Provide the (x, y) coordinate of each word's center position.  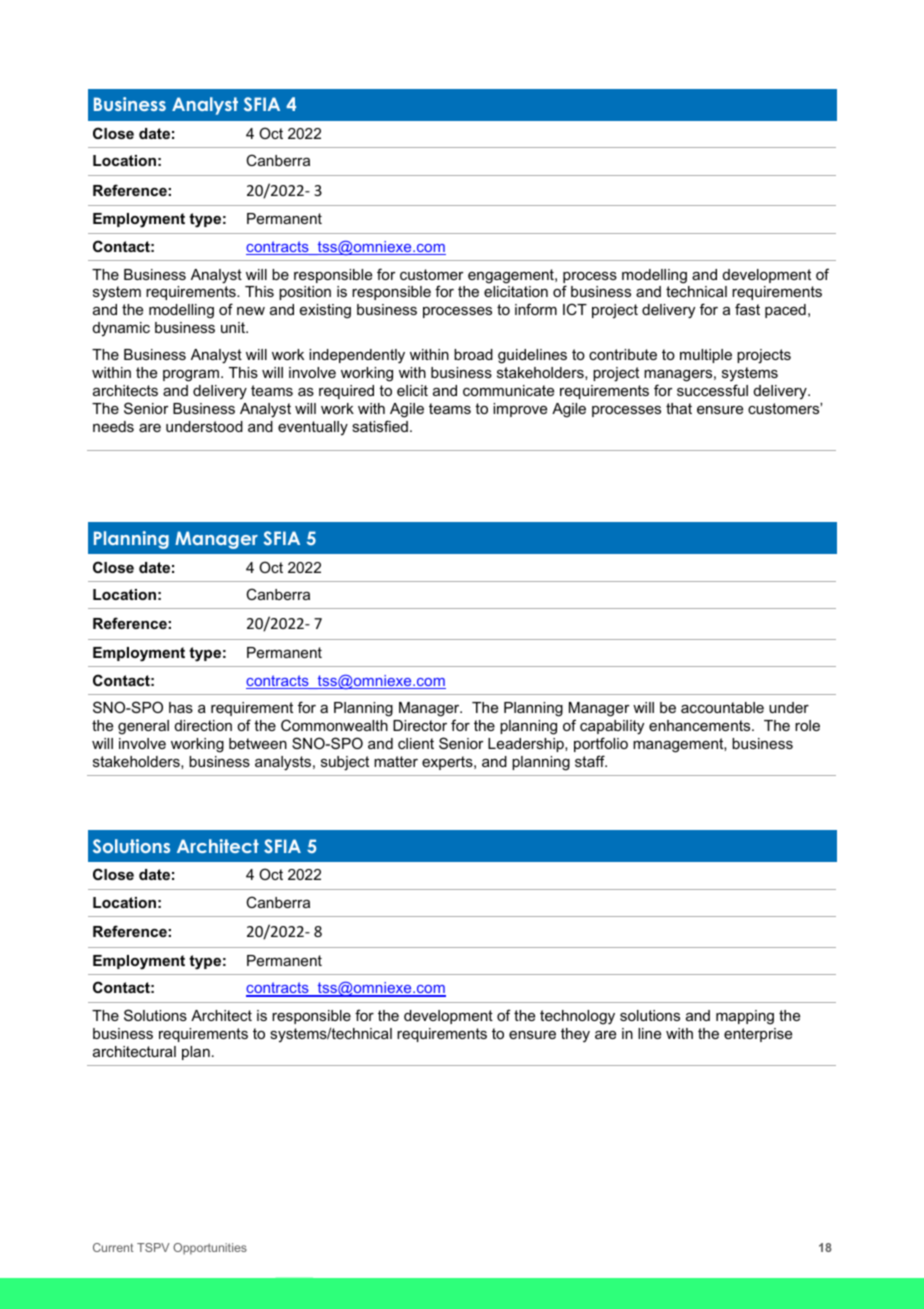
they (575, 1035)
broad (473, 354)
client (416, 743)
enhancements (701, 725)
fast (747, 309)
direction (203, 725)
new (251, 311)
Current (113, 1247)
